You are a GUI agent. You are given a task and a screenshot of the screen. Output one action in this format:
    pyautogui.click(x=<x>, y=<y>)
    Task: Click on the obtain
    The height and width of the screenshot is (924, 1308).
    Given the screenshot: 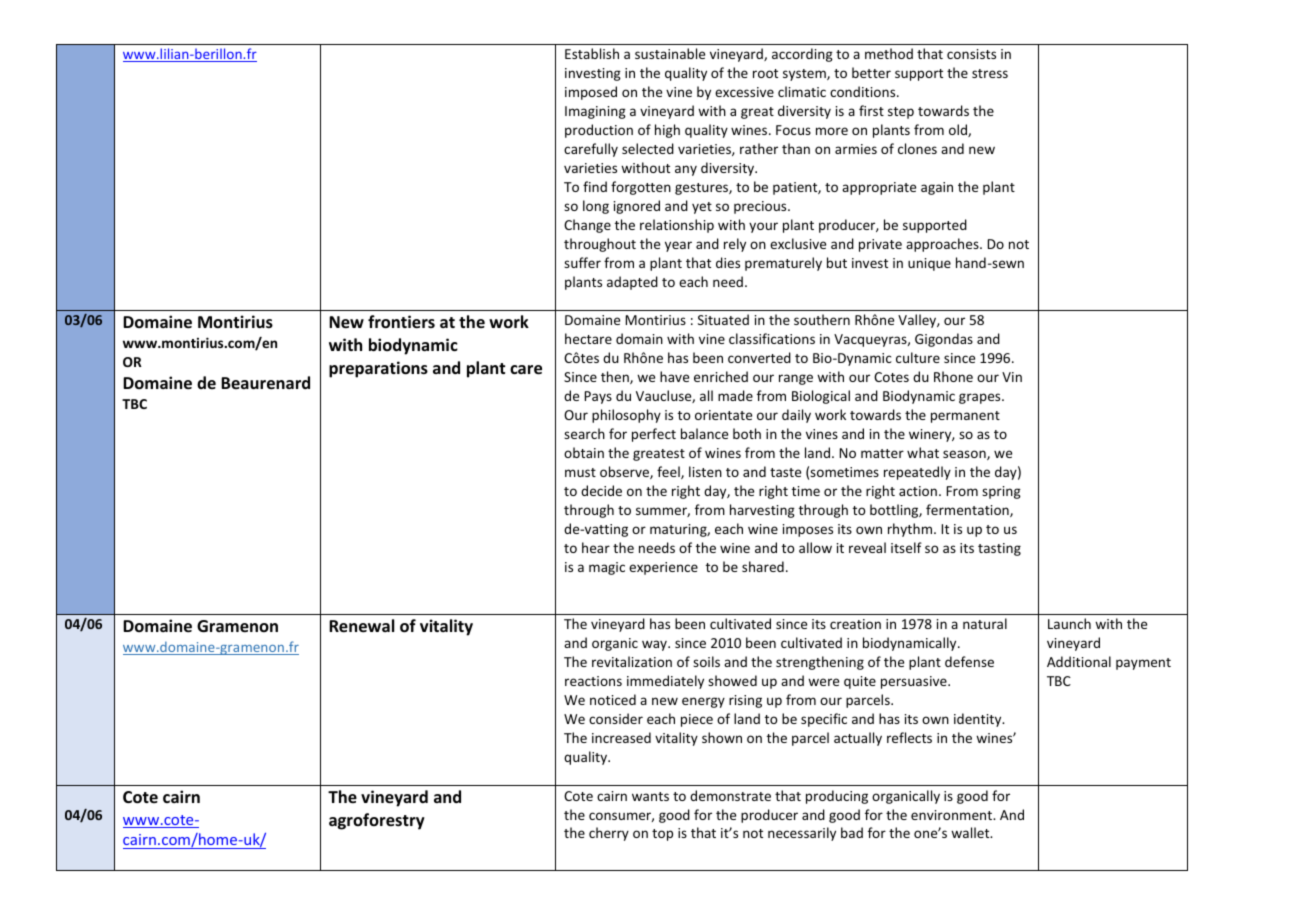 What is the action you would take?
    pyautogui.click(x=584, y=452)
